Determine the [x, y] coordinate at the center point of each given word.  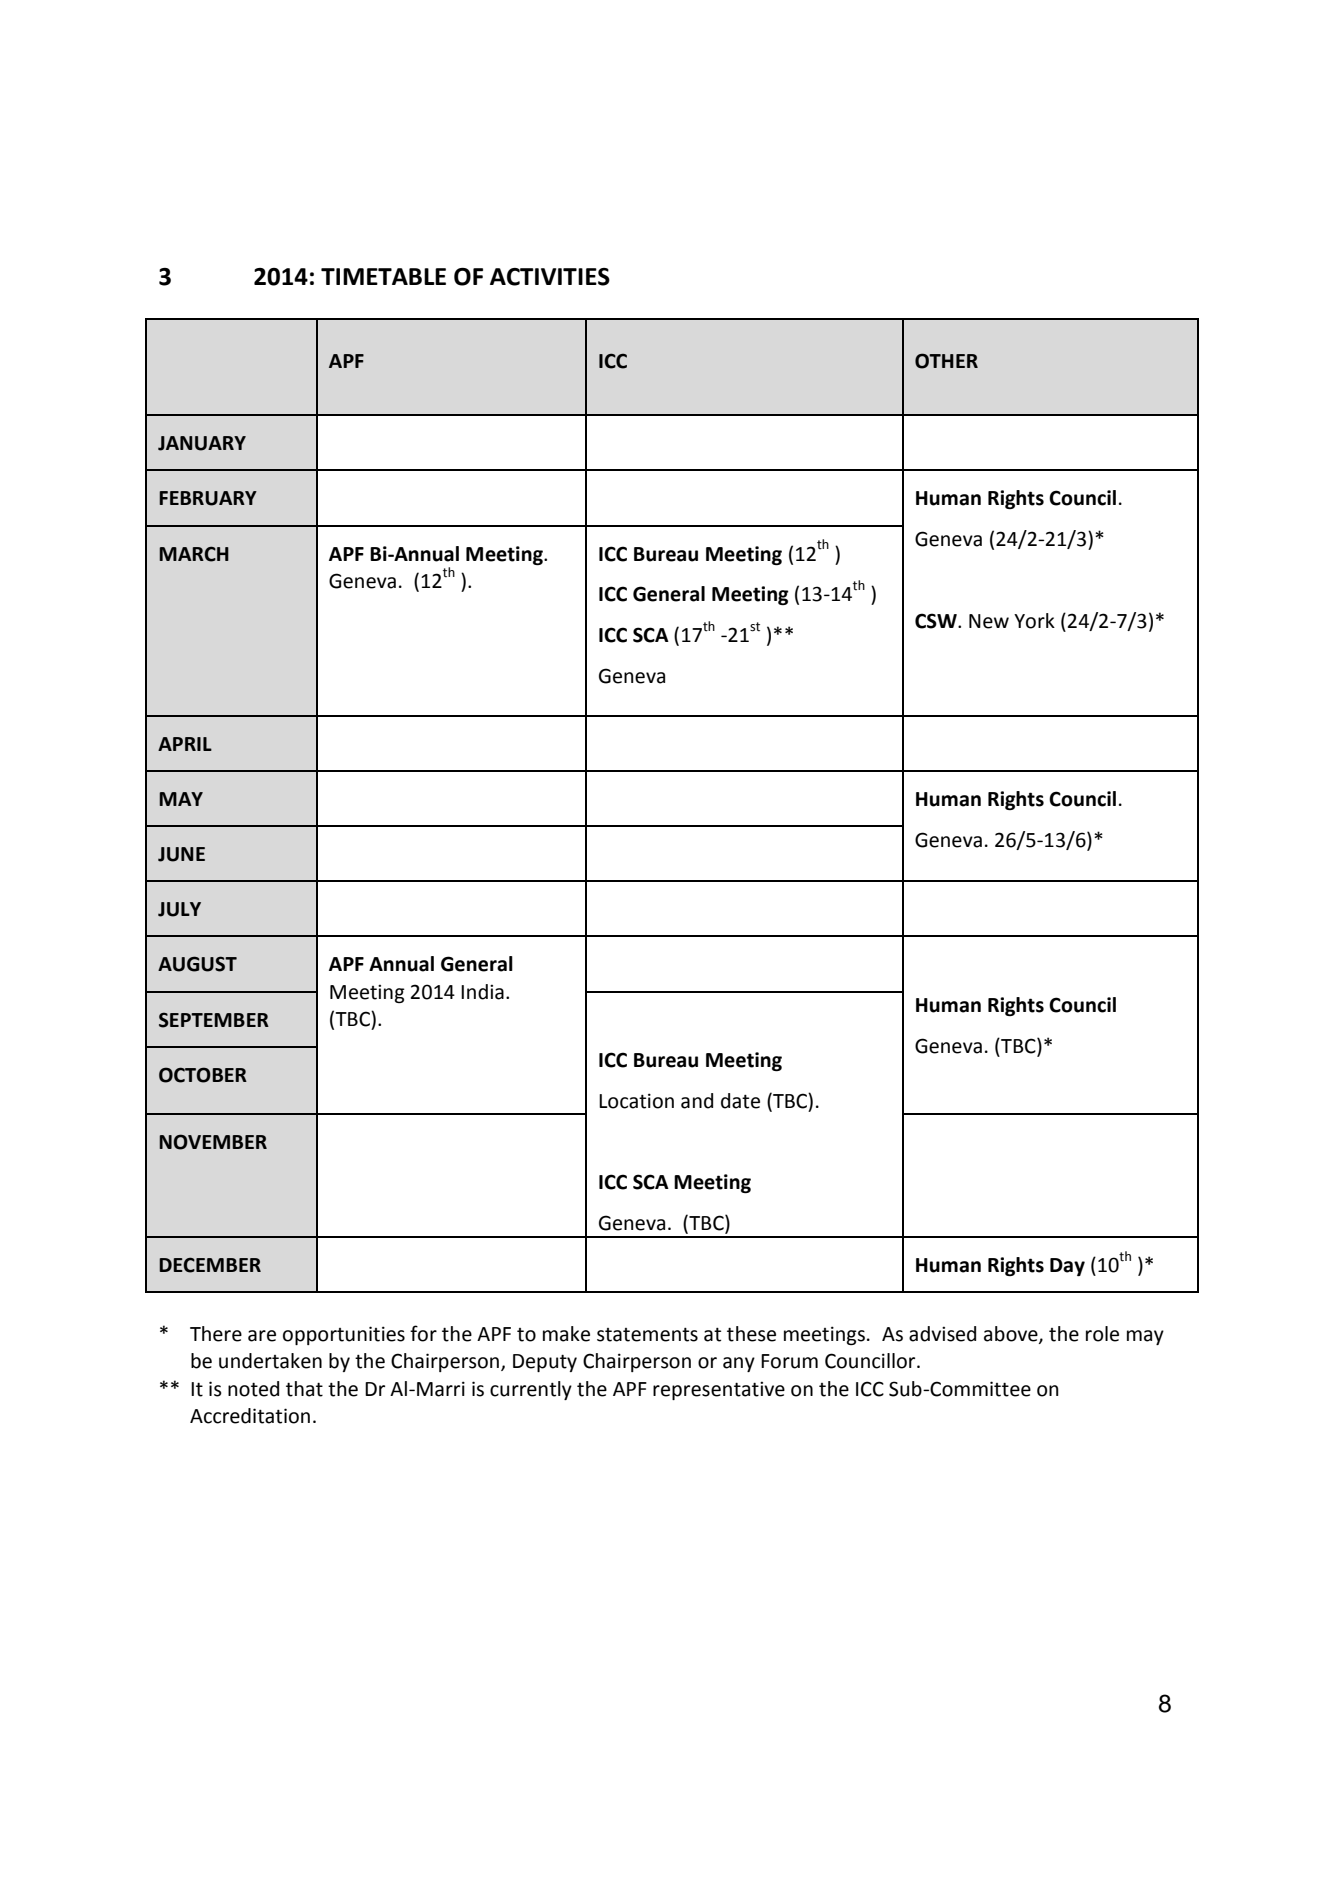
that [304, 1389]
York [1034, 621]
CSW [937, 621]
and [697, 1101]
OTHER [946, 361]
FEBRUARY [208, 498]
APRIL [185, 744]
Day [1067, 1267]
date [740, 1101]
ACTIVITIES [550, 277]
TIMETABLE [383, 276]
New [989, 621]
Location [636, 1101]
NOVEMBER [213, 1142]
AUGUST [197, 964]
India [482, 992]
